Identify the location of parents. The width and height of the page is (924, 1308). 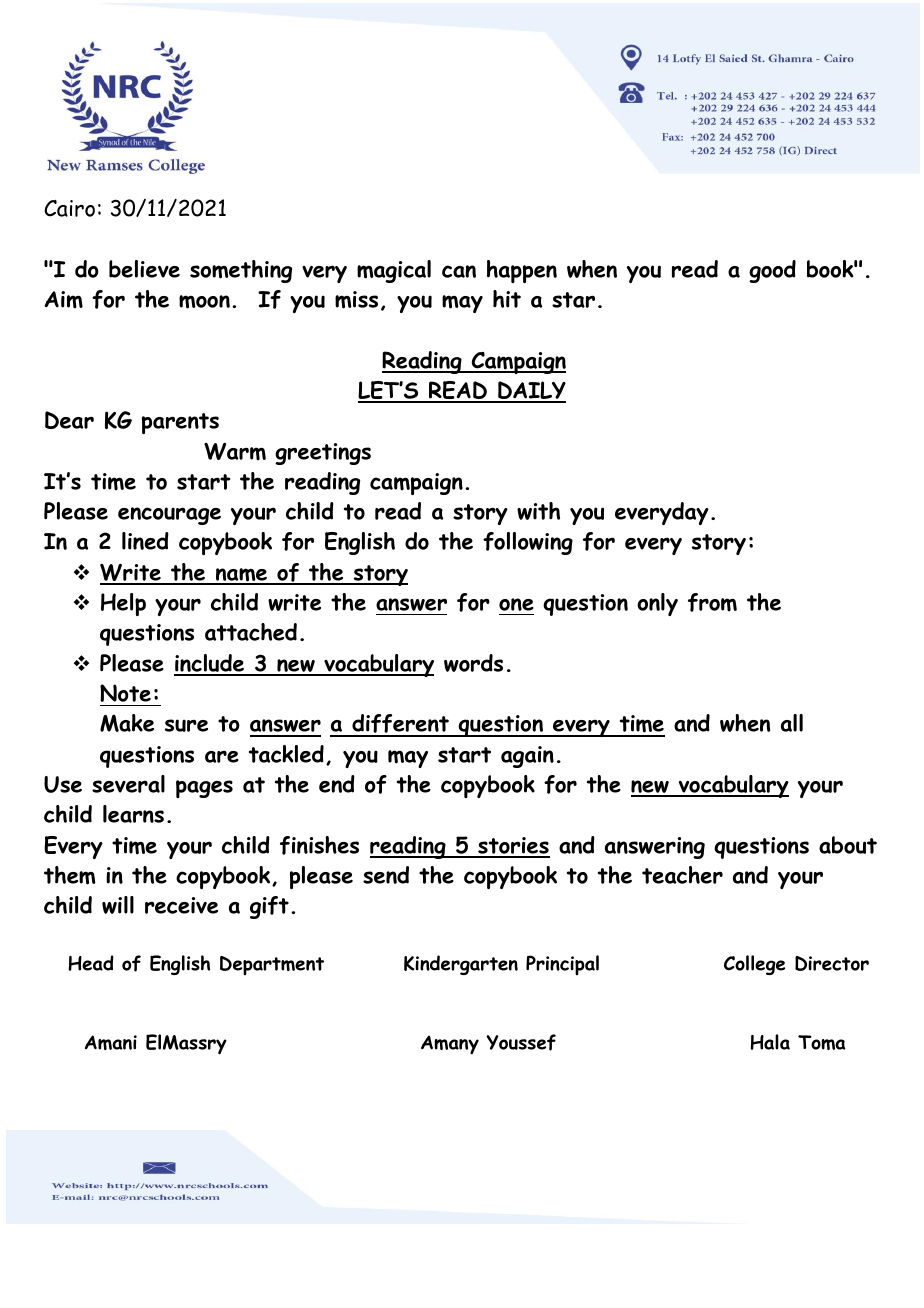
(180, 423).
